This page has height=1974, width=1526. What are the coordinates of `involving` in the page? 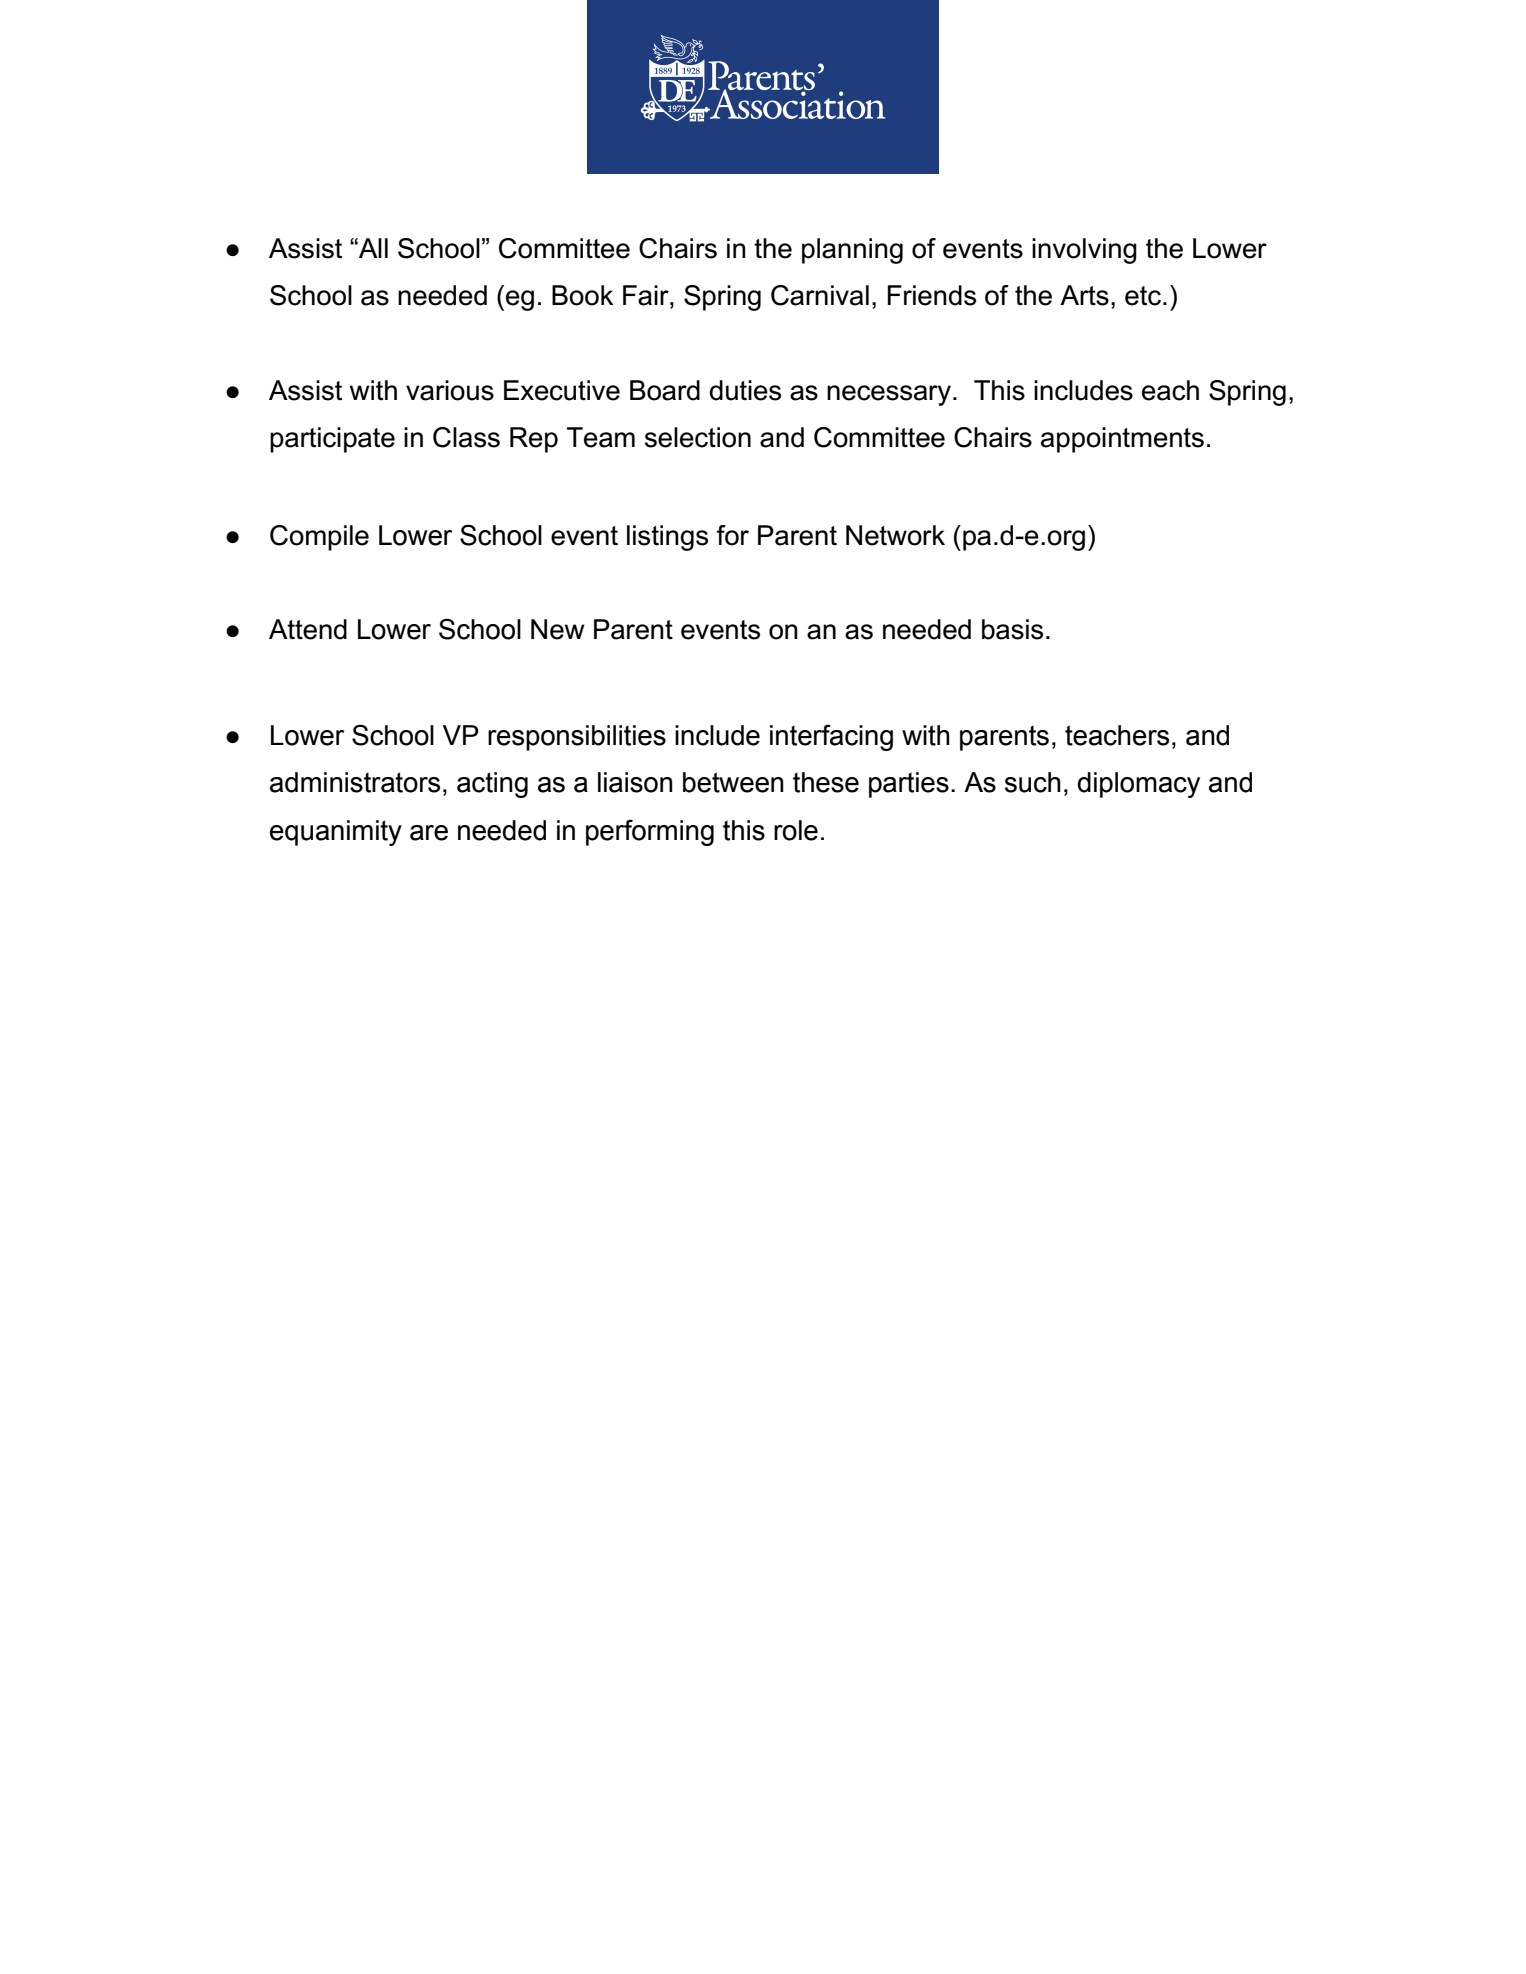 It's located at (1084, 251).
